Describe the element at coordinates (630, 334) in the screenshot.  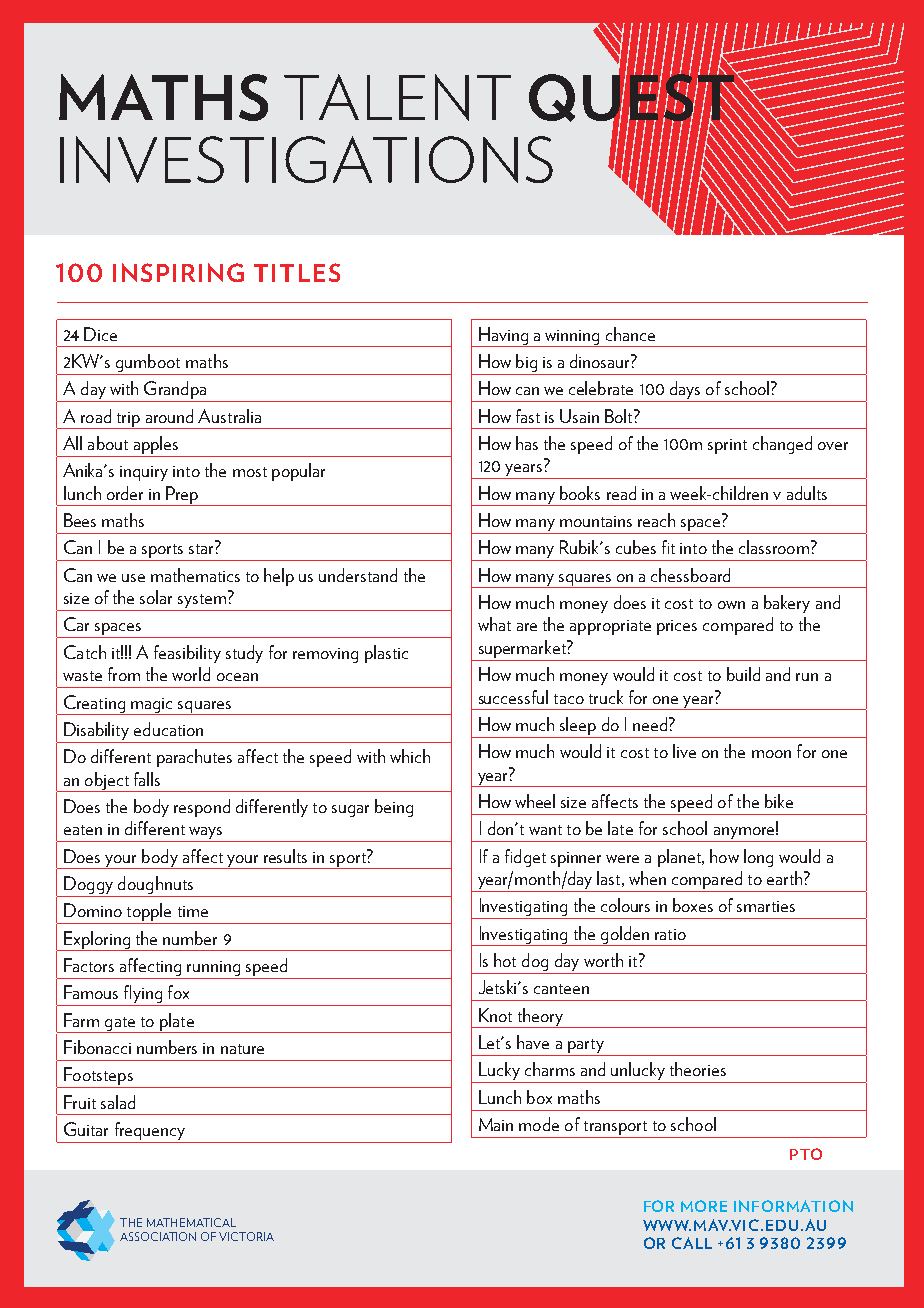
I see `chance` at that location.
